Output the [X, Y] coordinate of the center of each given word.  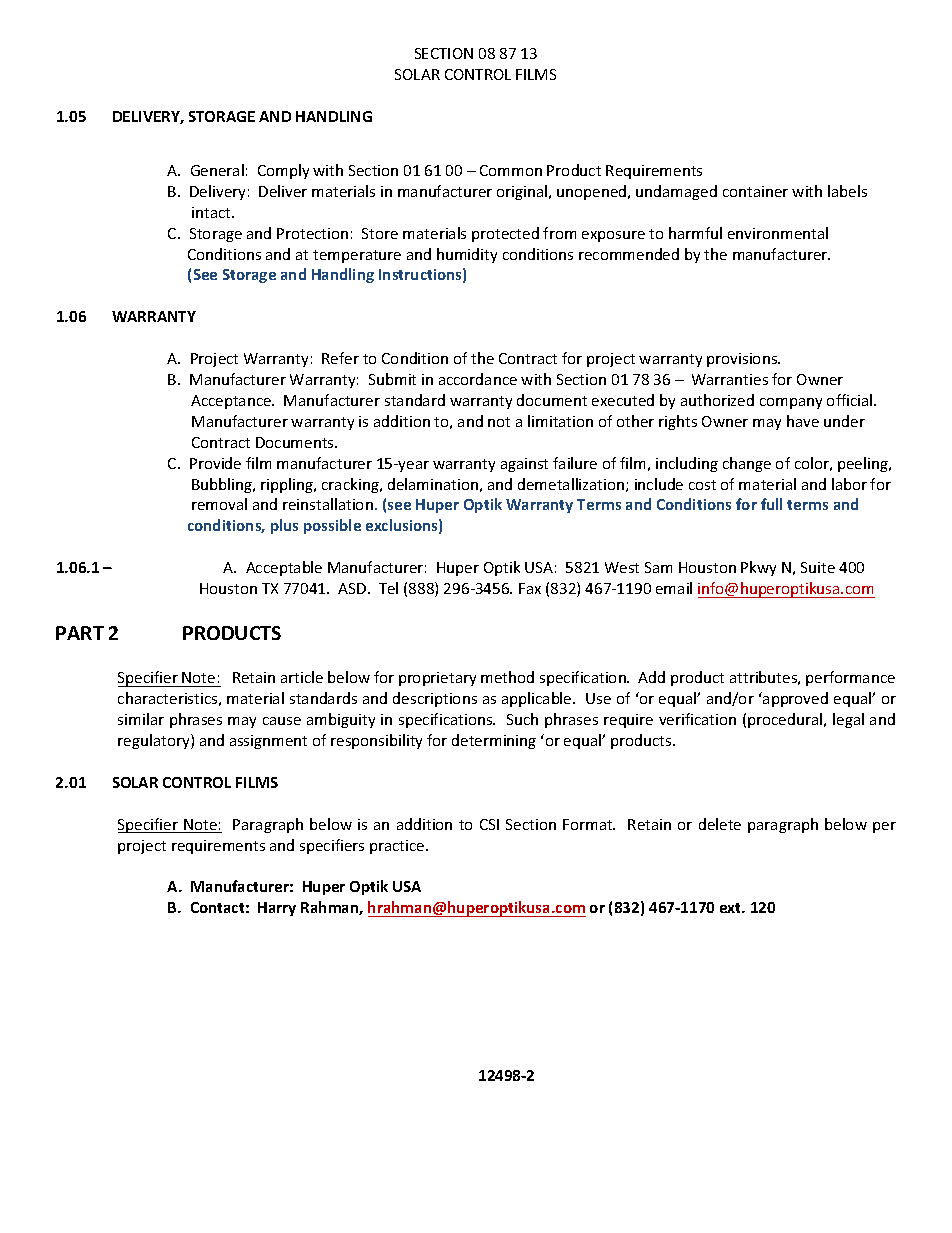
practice [398, 847]
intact [212, 212]
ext [732, 908]
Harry [277, 909]
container [755, 191]
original [523, 192]
